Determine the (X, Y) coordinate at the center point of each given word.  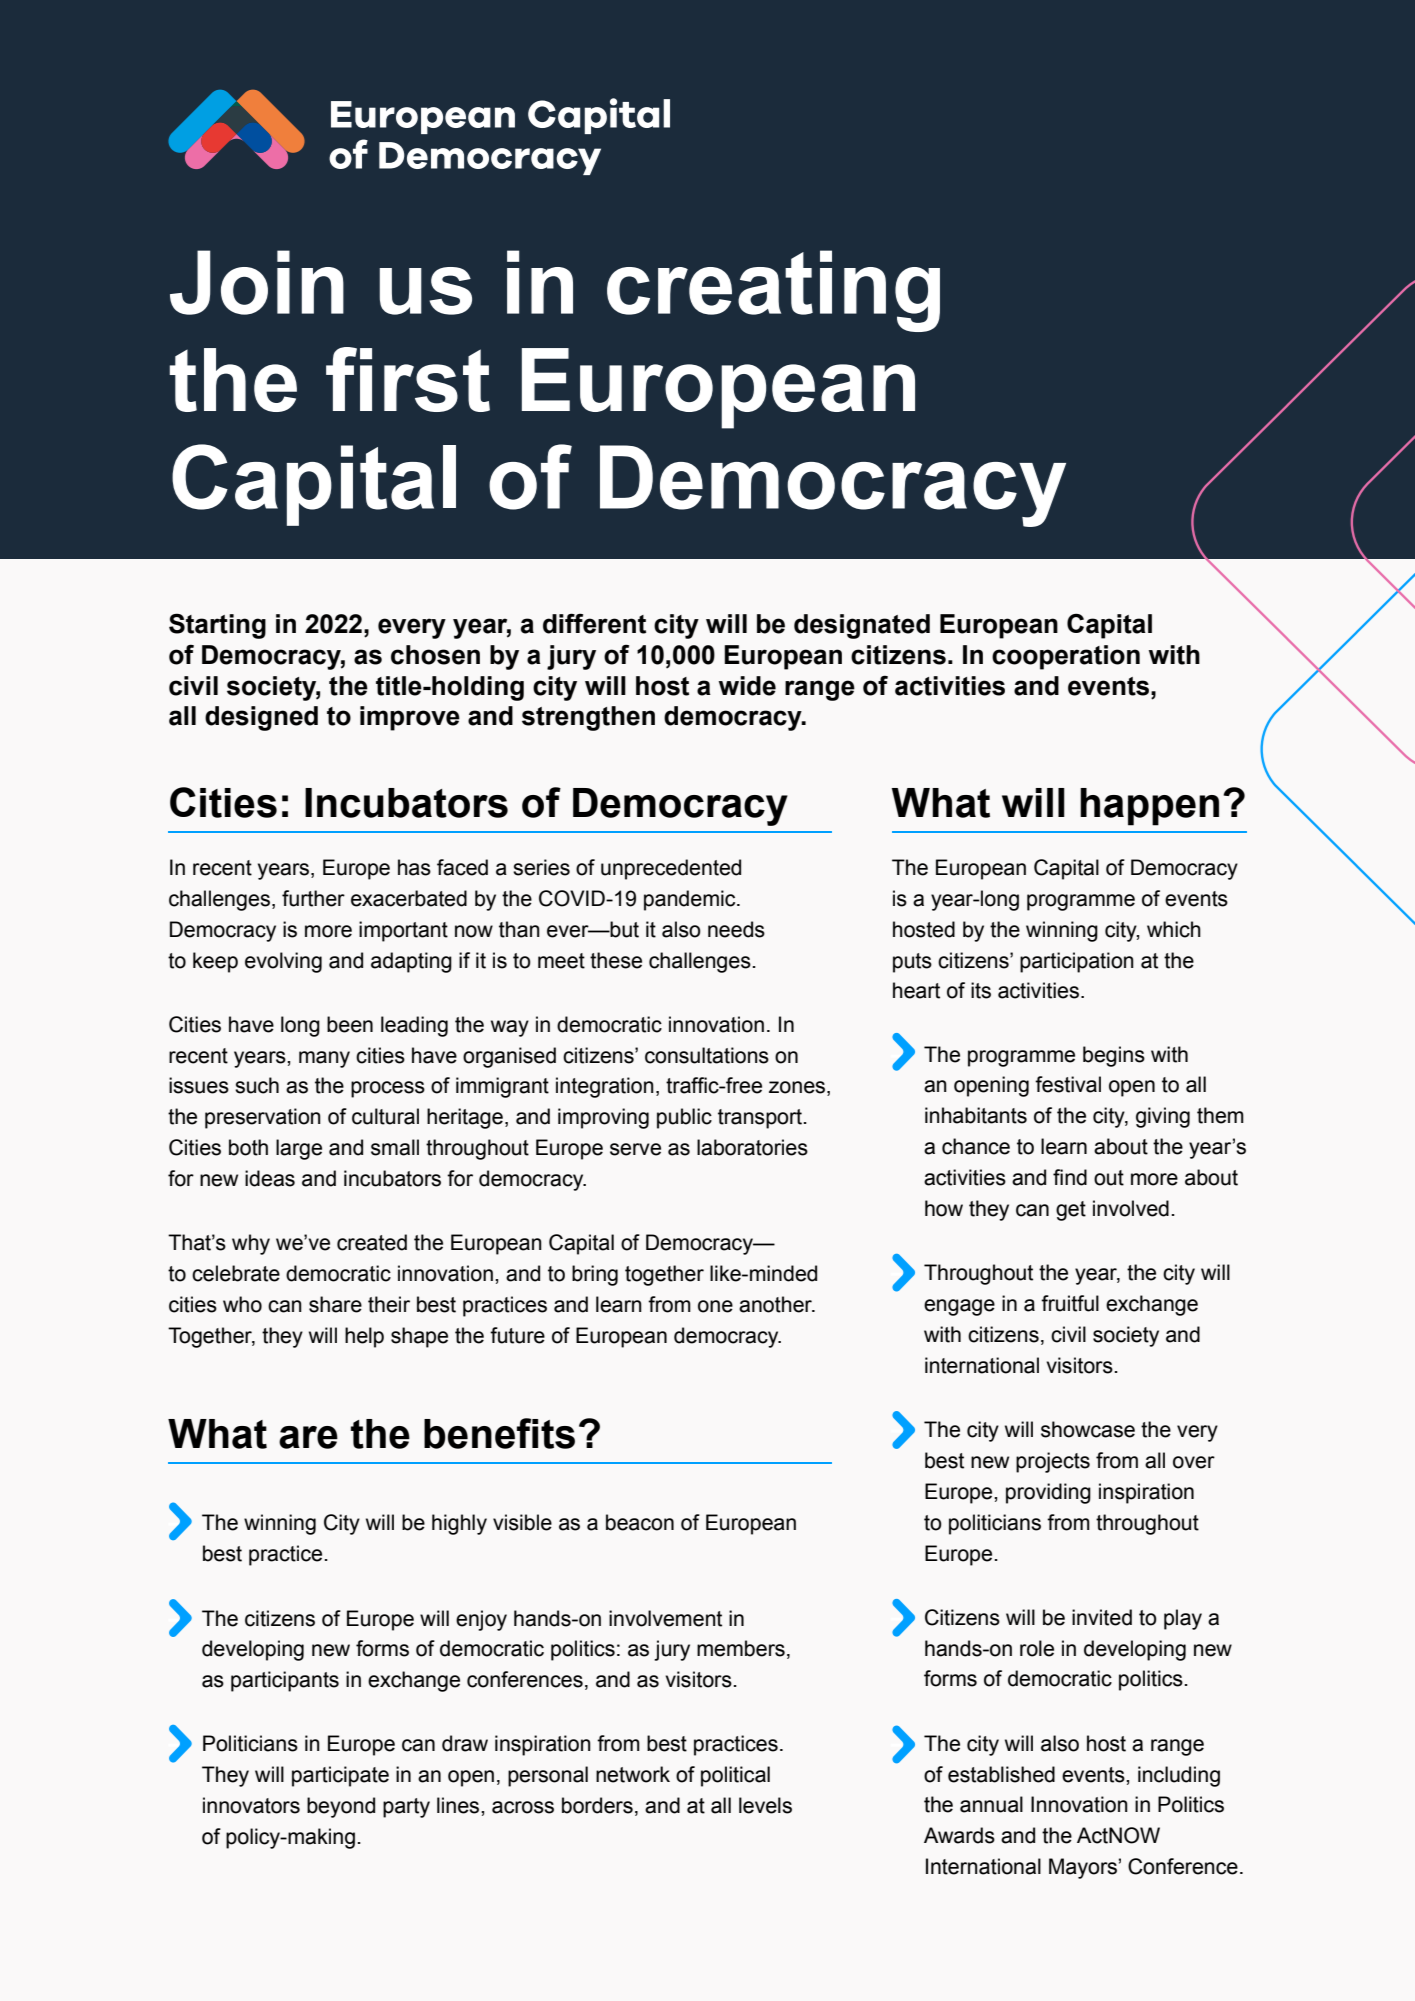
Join (257, 282)
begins (1114, 1056)
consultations (707, 1055)
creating (773, 291)
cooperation (1066, 657)
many (324, 1059)
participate (340, 1776)
